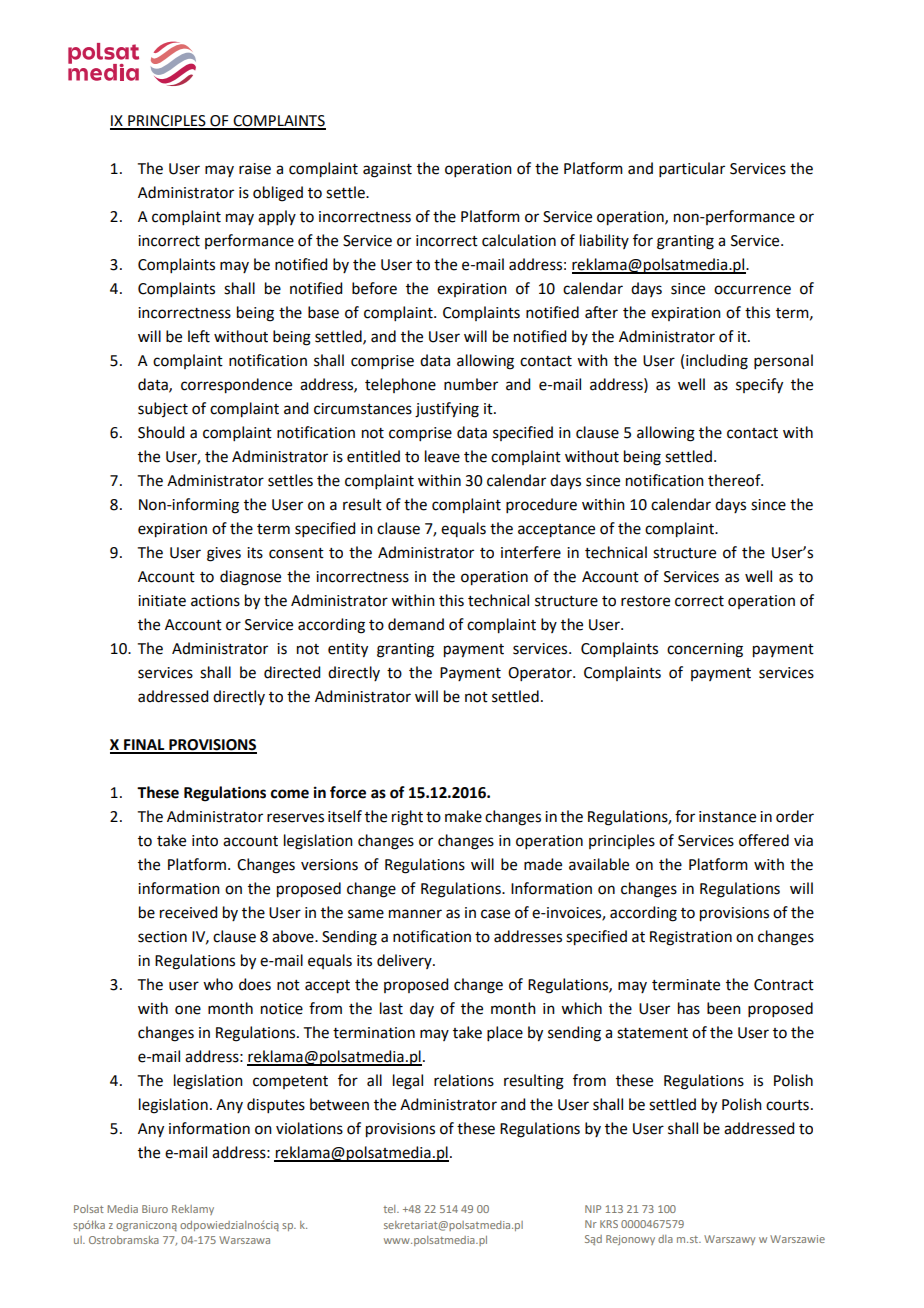 Image resolution: width=924 pixels, height=1308 pixels. I want to click on NIP, so click(593, 1209).
